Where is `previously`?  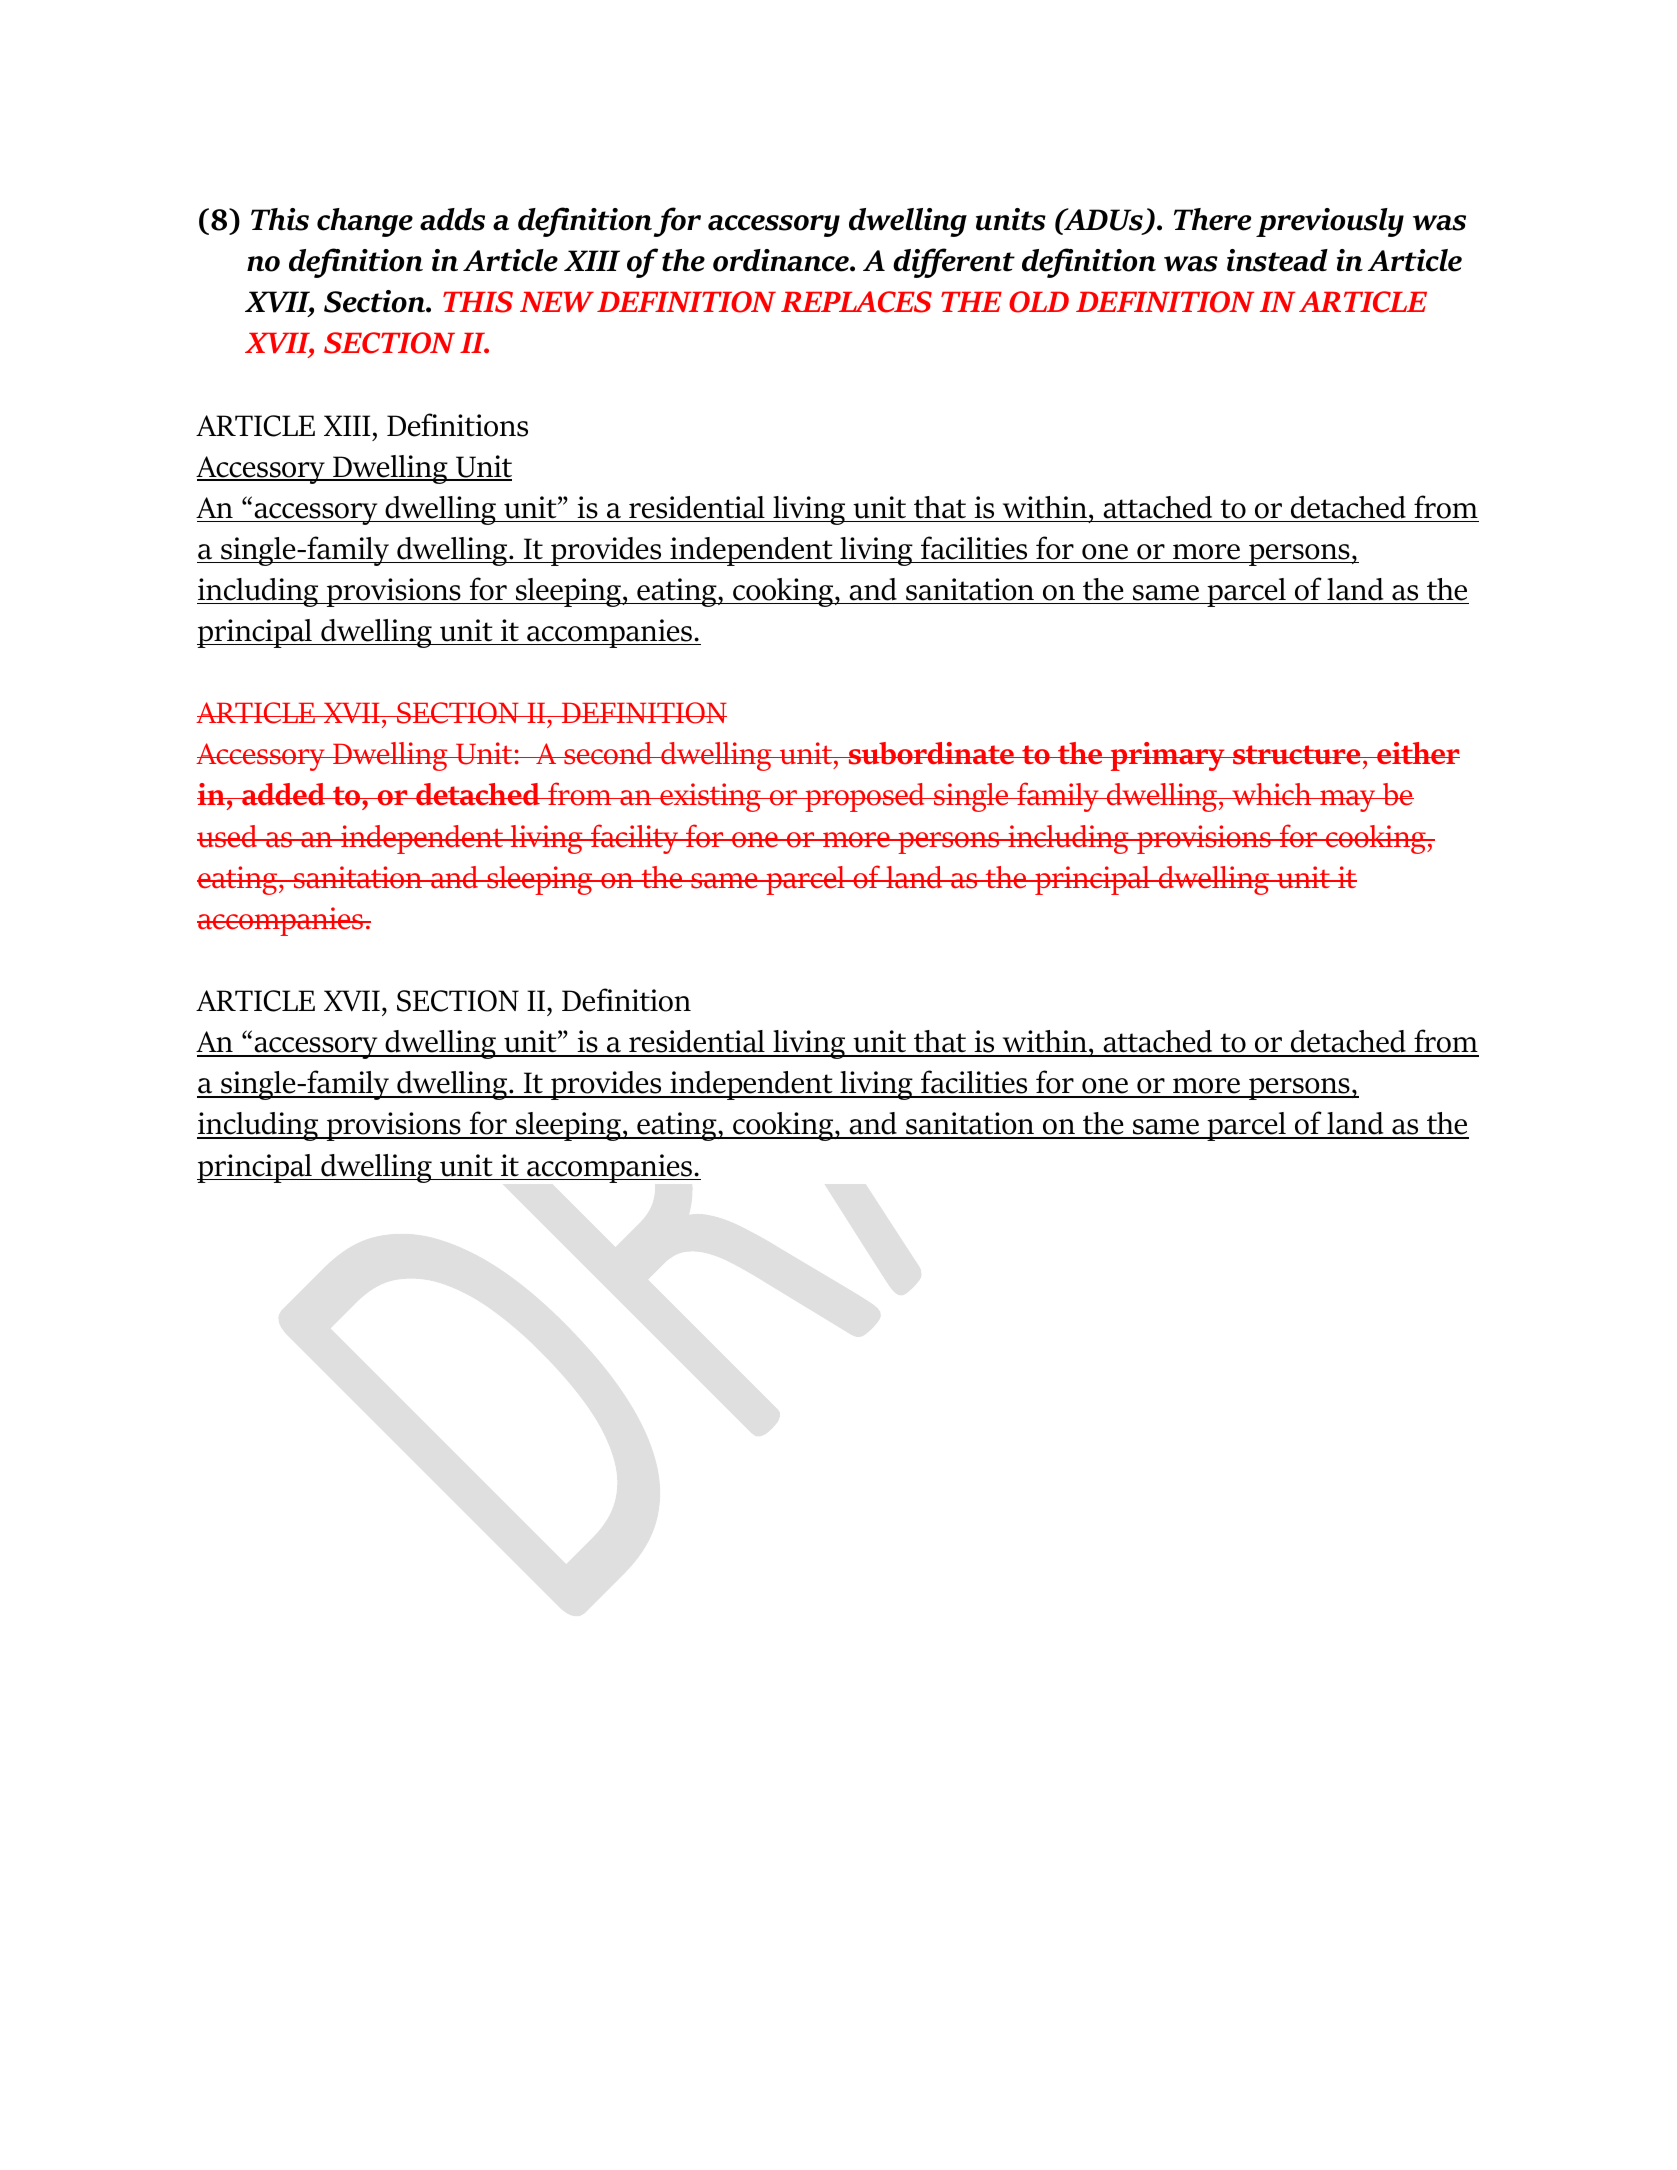 previously is located at coordinates (1330, 222).
